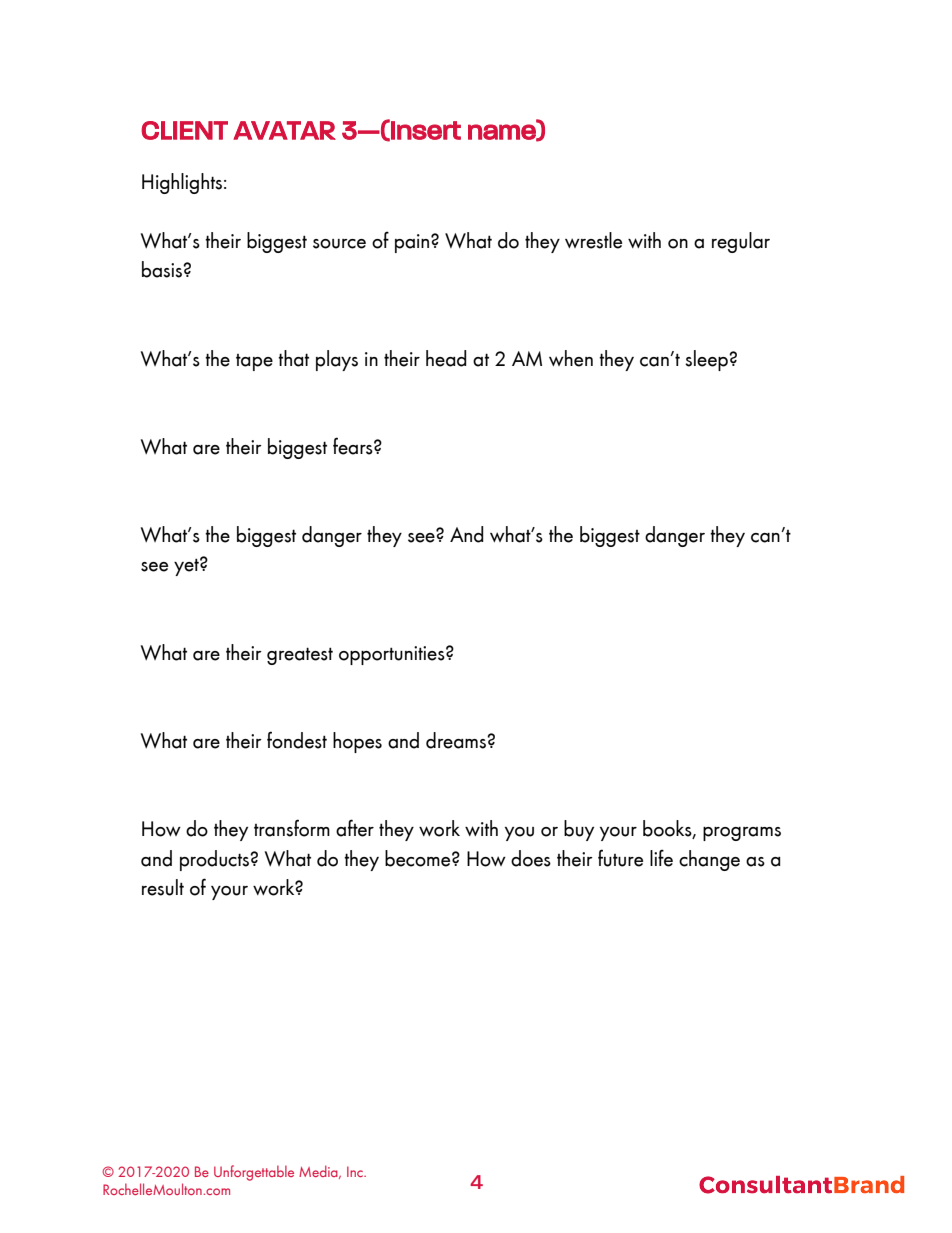 This screenshot has height=1233, width=952. I want to click on head, so click(446, 358).
